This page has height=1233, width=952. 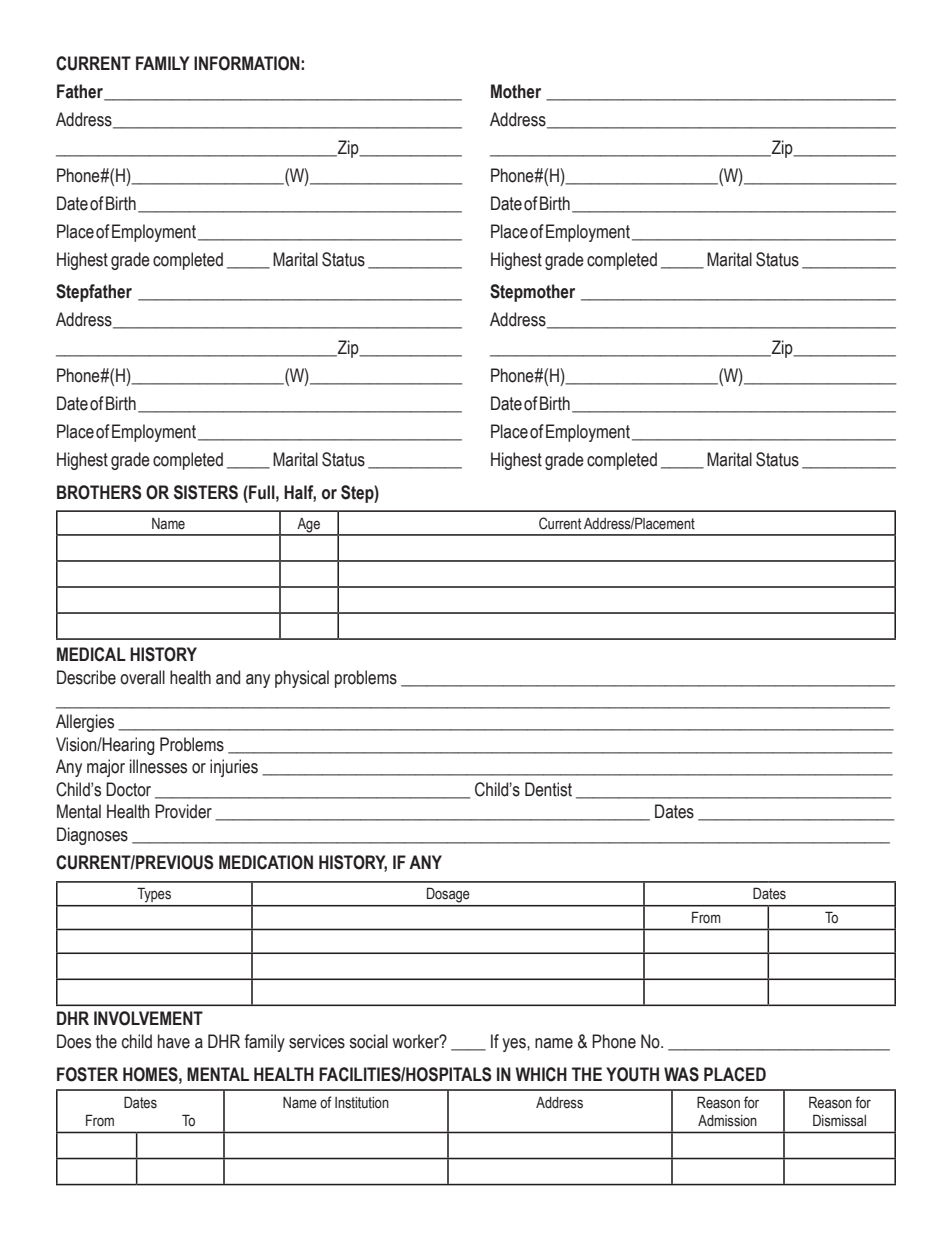 I want to click on physical, so click(x=302, y=679).
